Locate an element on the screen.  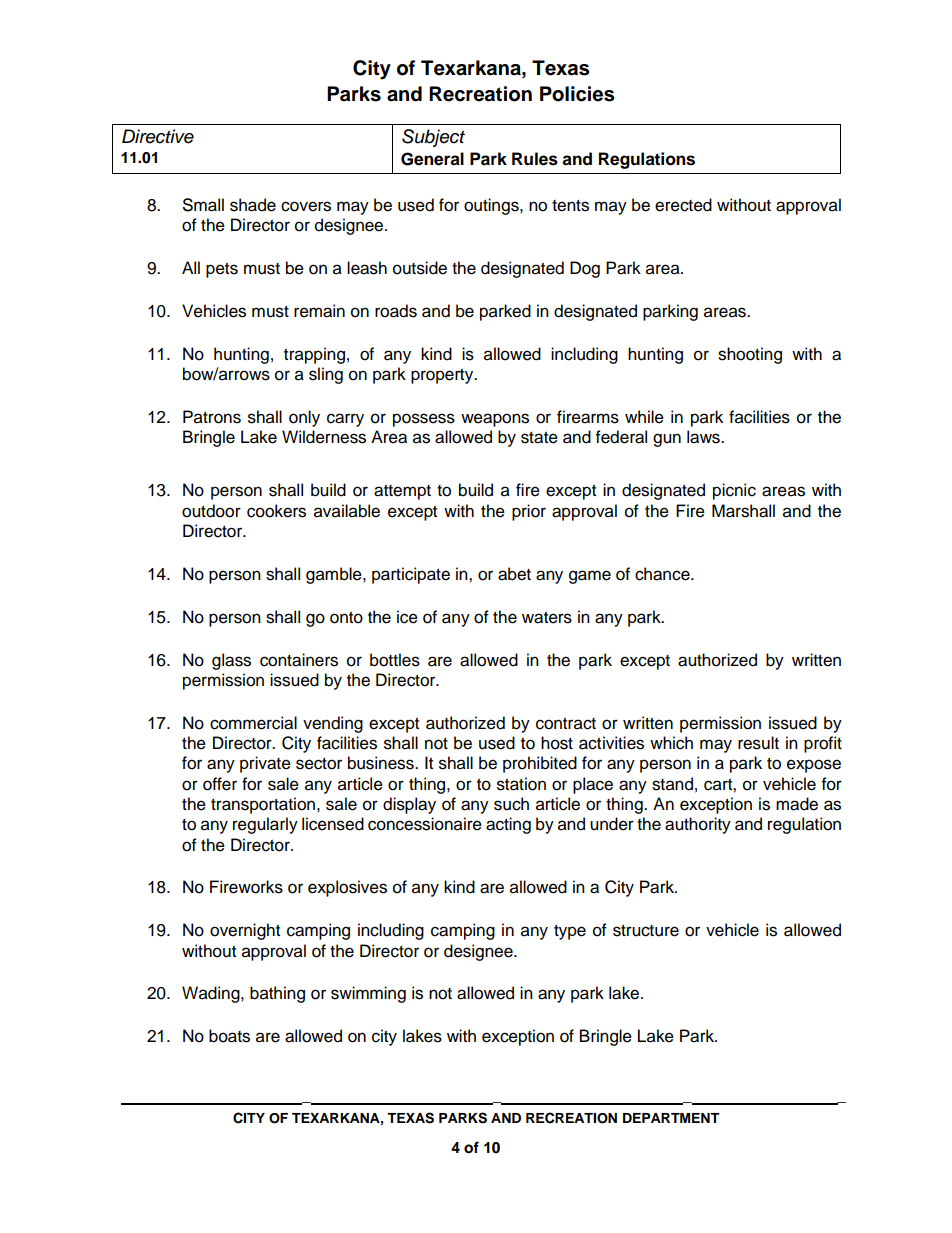
Patrons is located at coordinates (212, 417).
